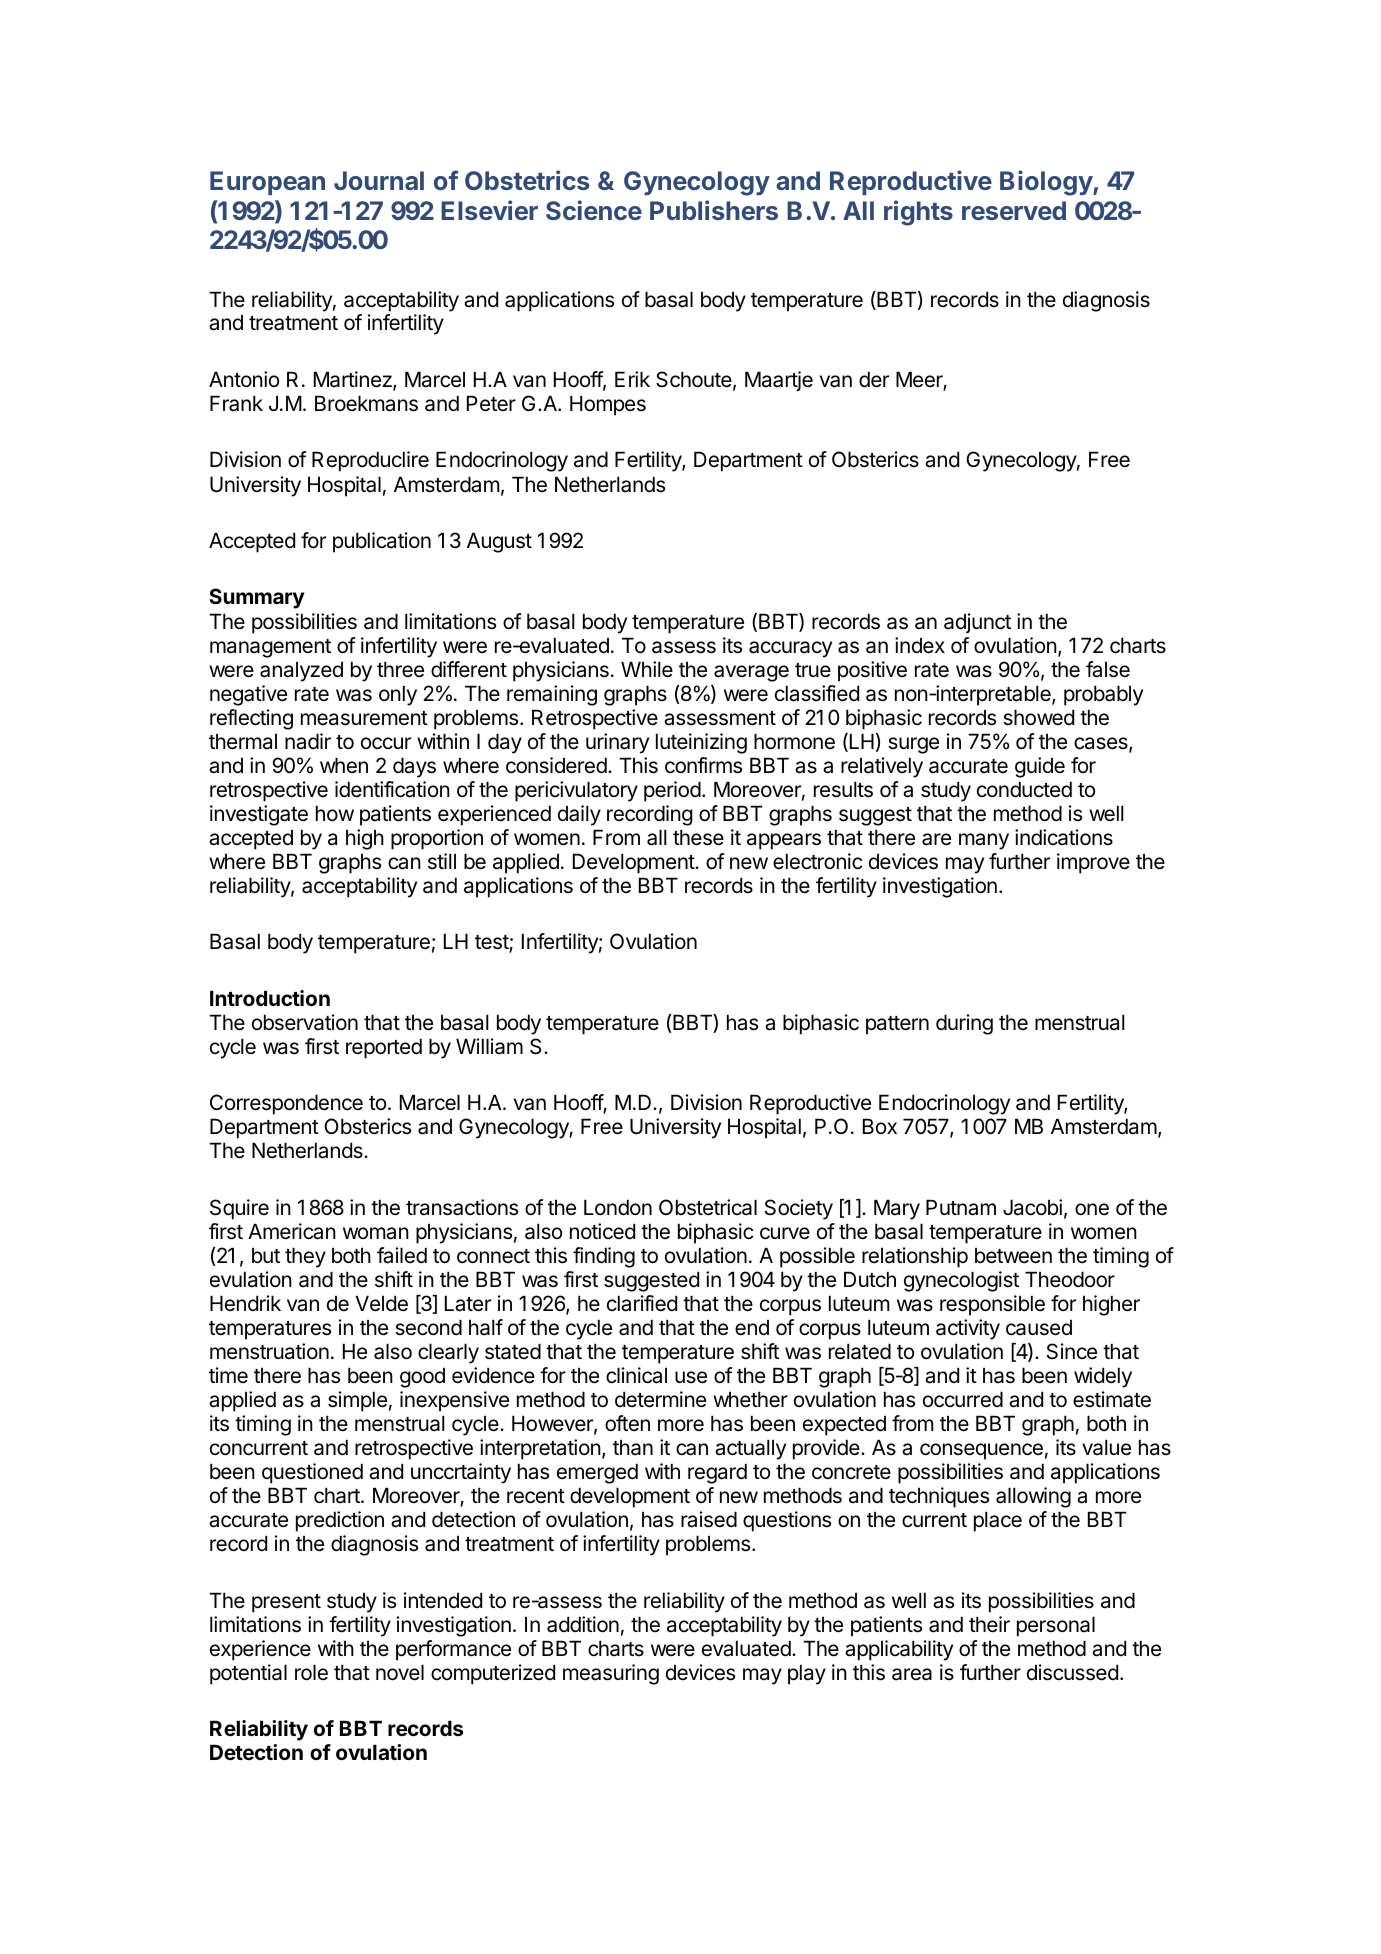 The height and width of the screenshot is (1954, 1381). I want to click on showed, so click(1038, 717).
